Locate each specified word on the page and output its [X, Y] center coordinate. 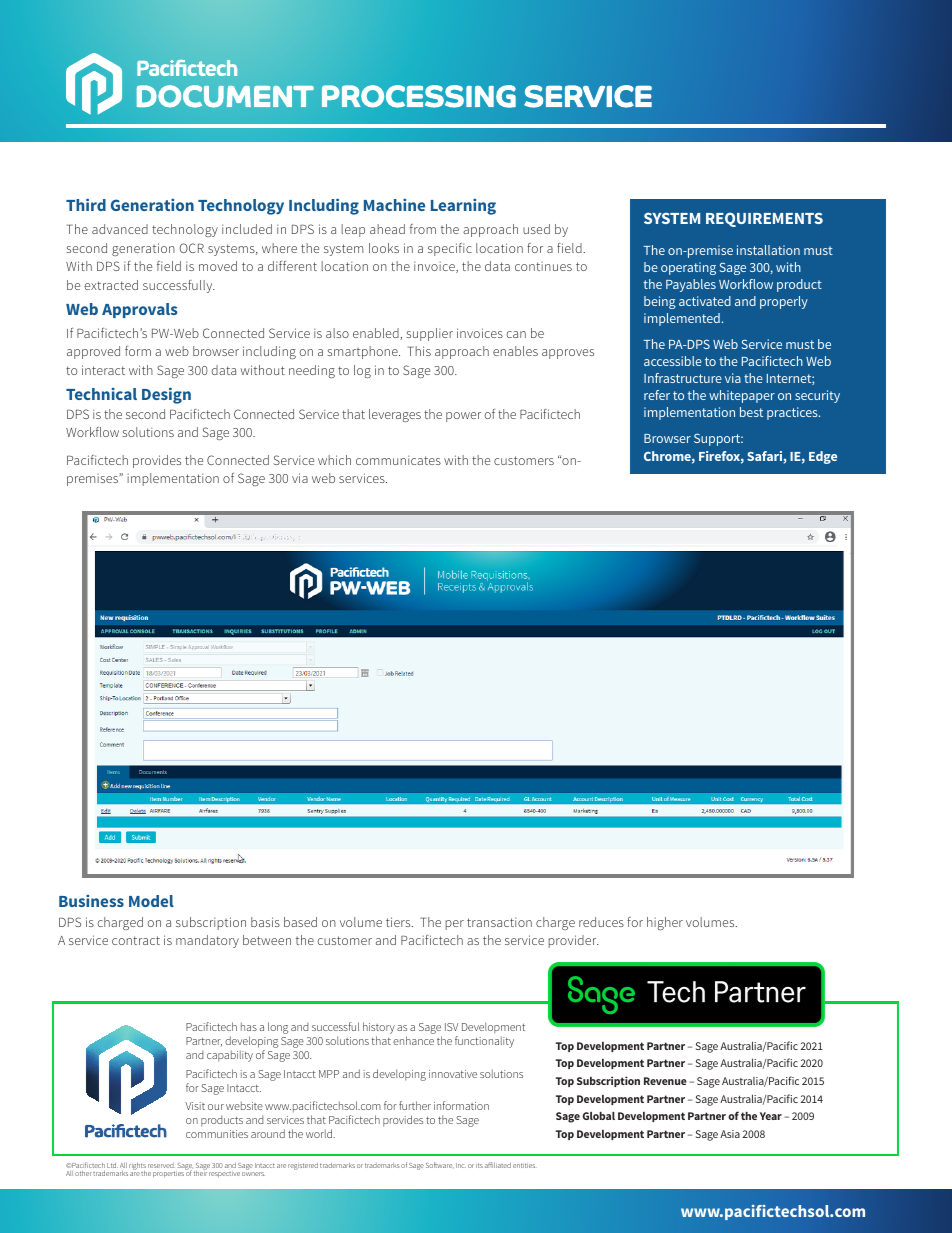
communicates [398, 460]
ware [445, 1166]
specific [450, 249]
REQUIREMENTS [764, 219]
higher [665, 923]
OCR [192, 248]
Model [151, 901]
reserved [161, 1165]
